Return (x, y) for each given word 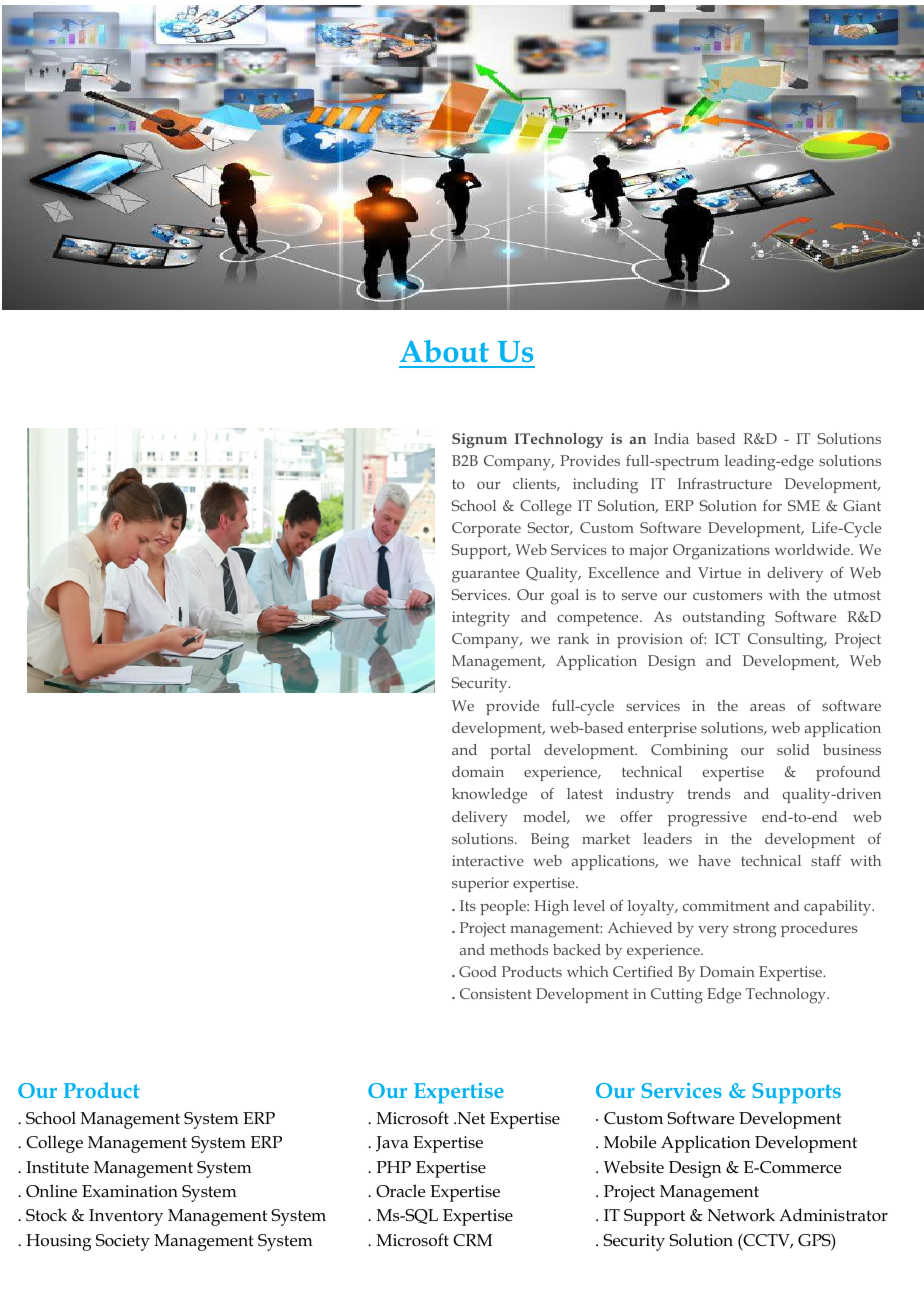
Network (741, 1215)
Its (468, 905)
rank (573, 638)
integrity (481, 619)
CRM (472, 1240)
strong (755, 931)
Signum (479, 440)
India (671, 438)
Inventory (126, 1217)
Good (478, 971)
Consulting (787, 641)
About (444, 351)
